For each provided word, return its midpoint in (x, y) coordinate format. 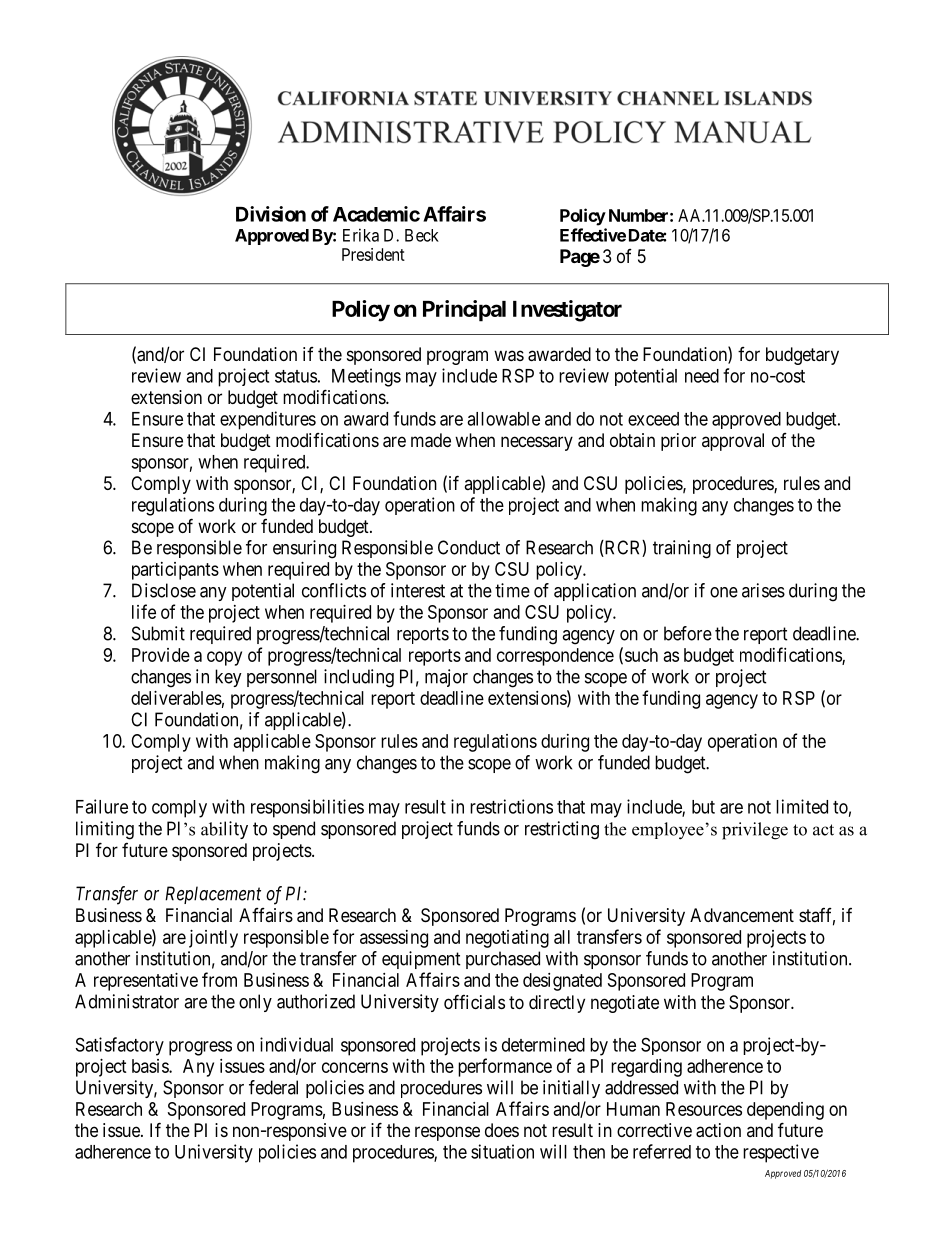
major (446, 678)
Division (271, 214)
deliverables (176, 698)
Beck (422, 235)
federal (273, 1087)
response (447, 1133)
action (718, 1130)
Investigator (567, 311)
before (688, 633)
